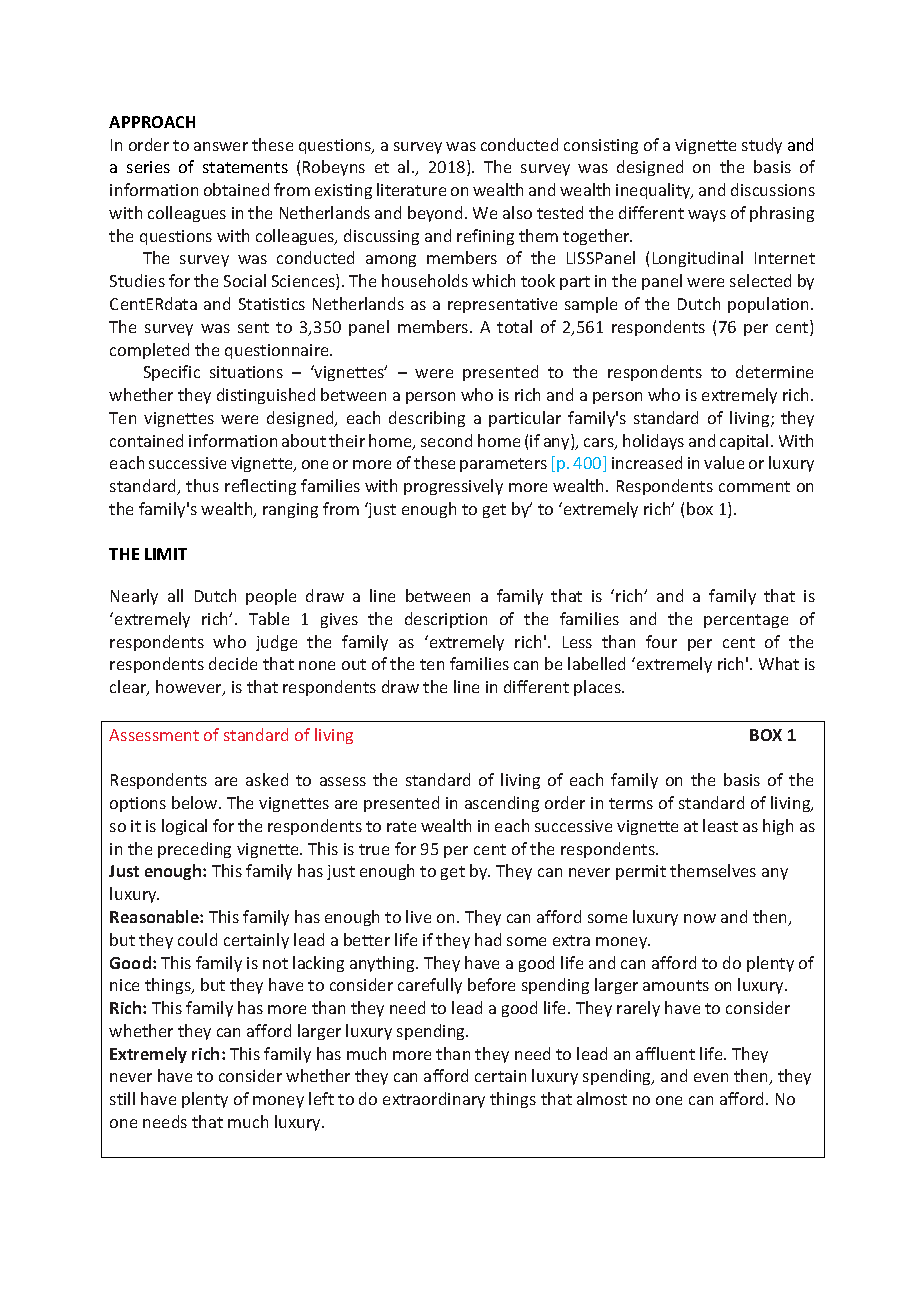  I want to click on study, so click(762, 146).
